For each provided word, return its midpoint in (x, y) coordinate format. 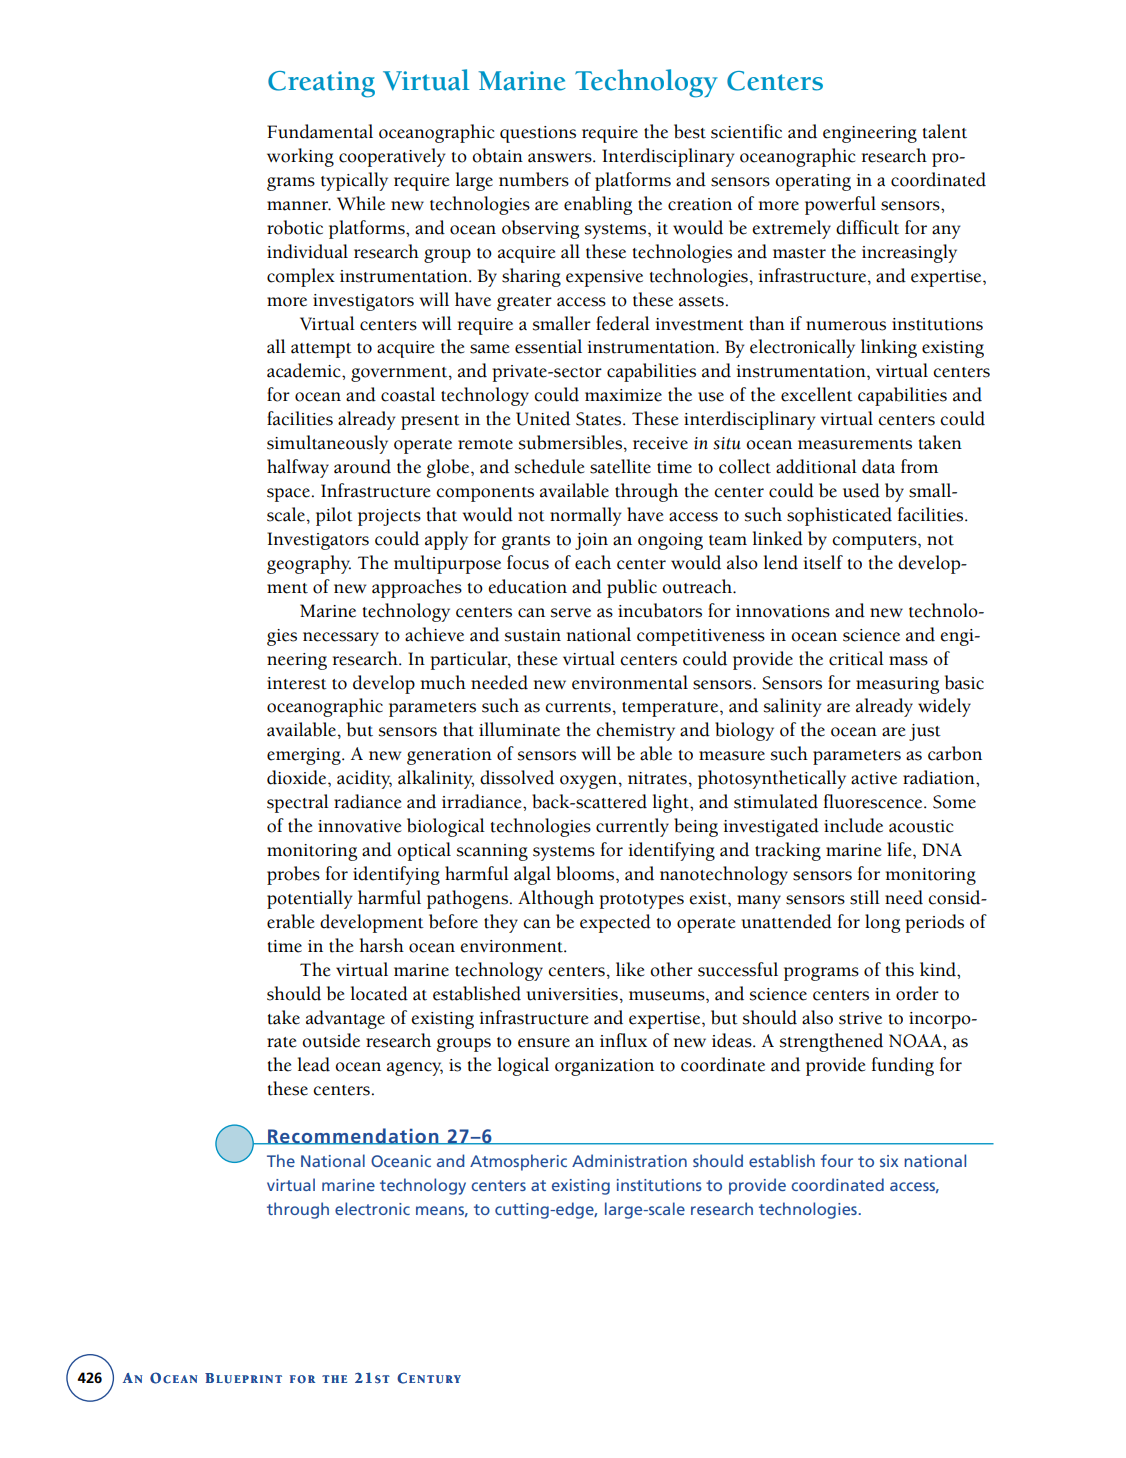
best (690, 131)
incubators (660, 610)
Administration (629, 1160)
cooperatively (392, 157)
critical (856, 658)
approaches (417, 588)
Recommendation (353, 1136)
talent (945, 131)
